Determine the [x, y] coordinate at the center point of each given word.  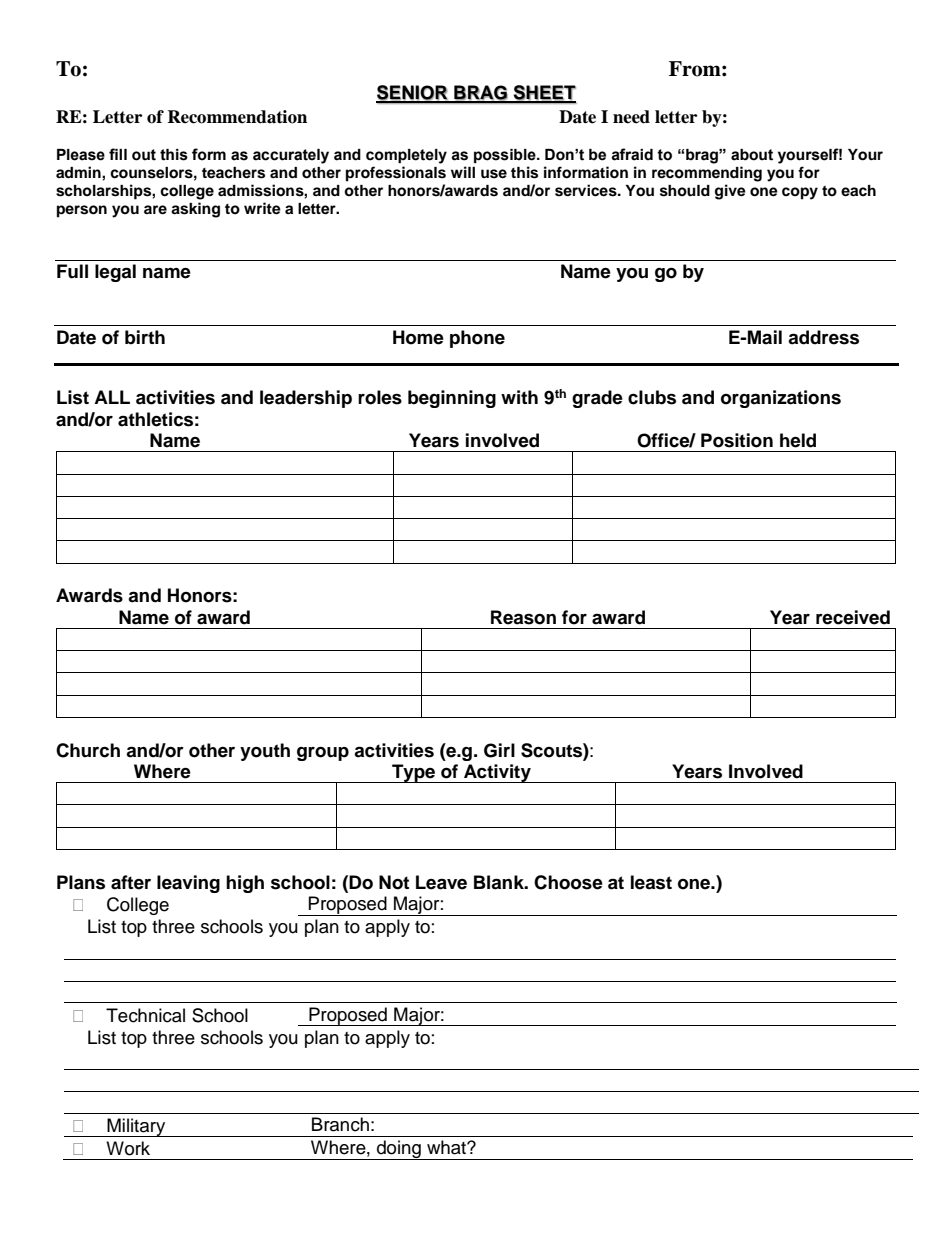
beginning [452, 399]
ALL [112, 397]
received [853, 617]
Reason [523, 617]
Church [88, 750]
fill [118, 154]
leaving [188, 884]
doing [399, 1150]
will [463, 172]
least [651, 882]
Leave [441, 882]
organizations [781, 399]
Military [136, 1127]
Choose [568, 882]
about [752, 155]
